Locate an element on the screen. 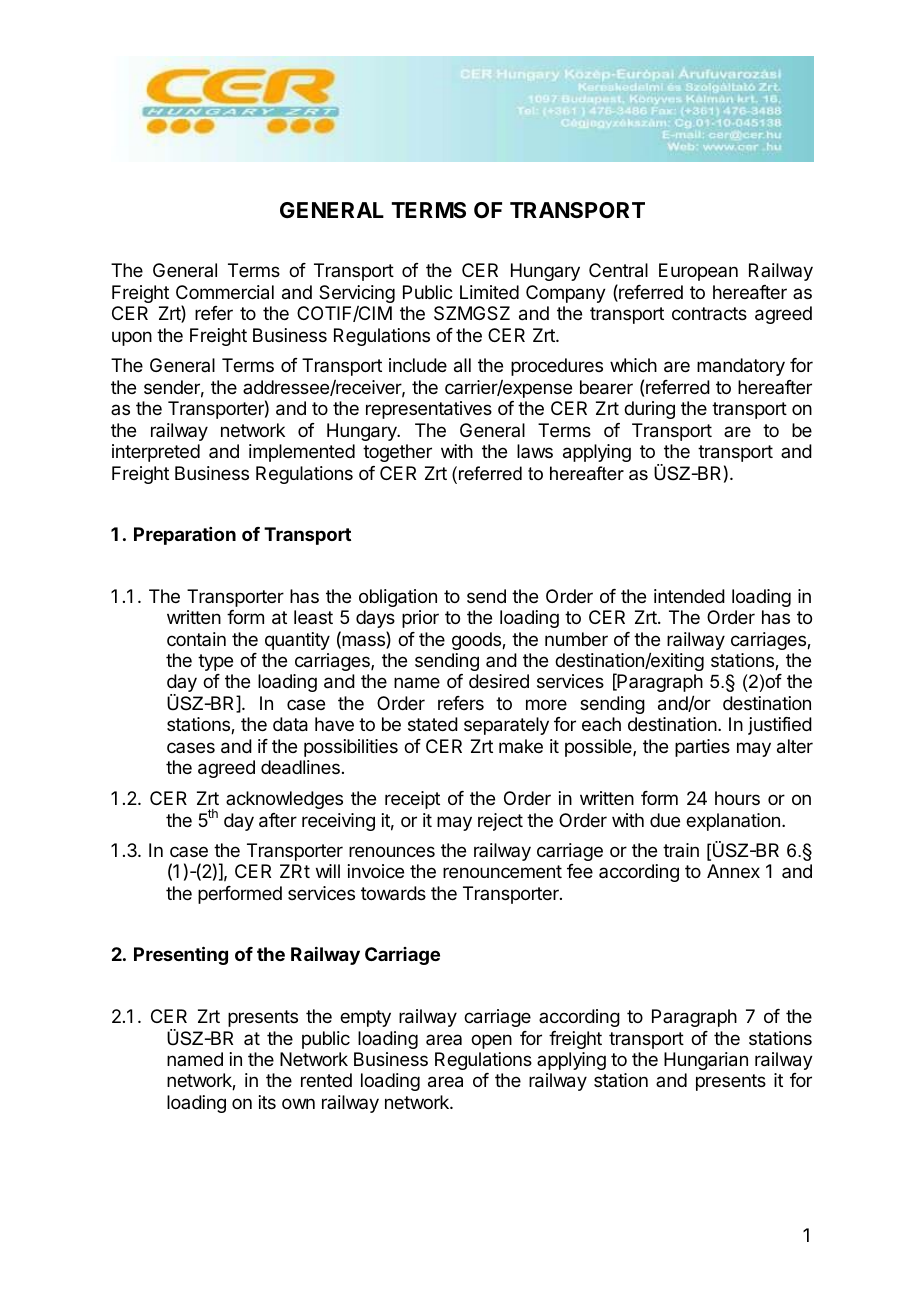 The height and width of the screenshot is (1308, 924). its is located at coordinates (267, 1102).
